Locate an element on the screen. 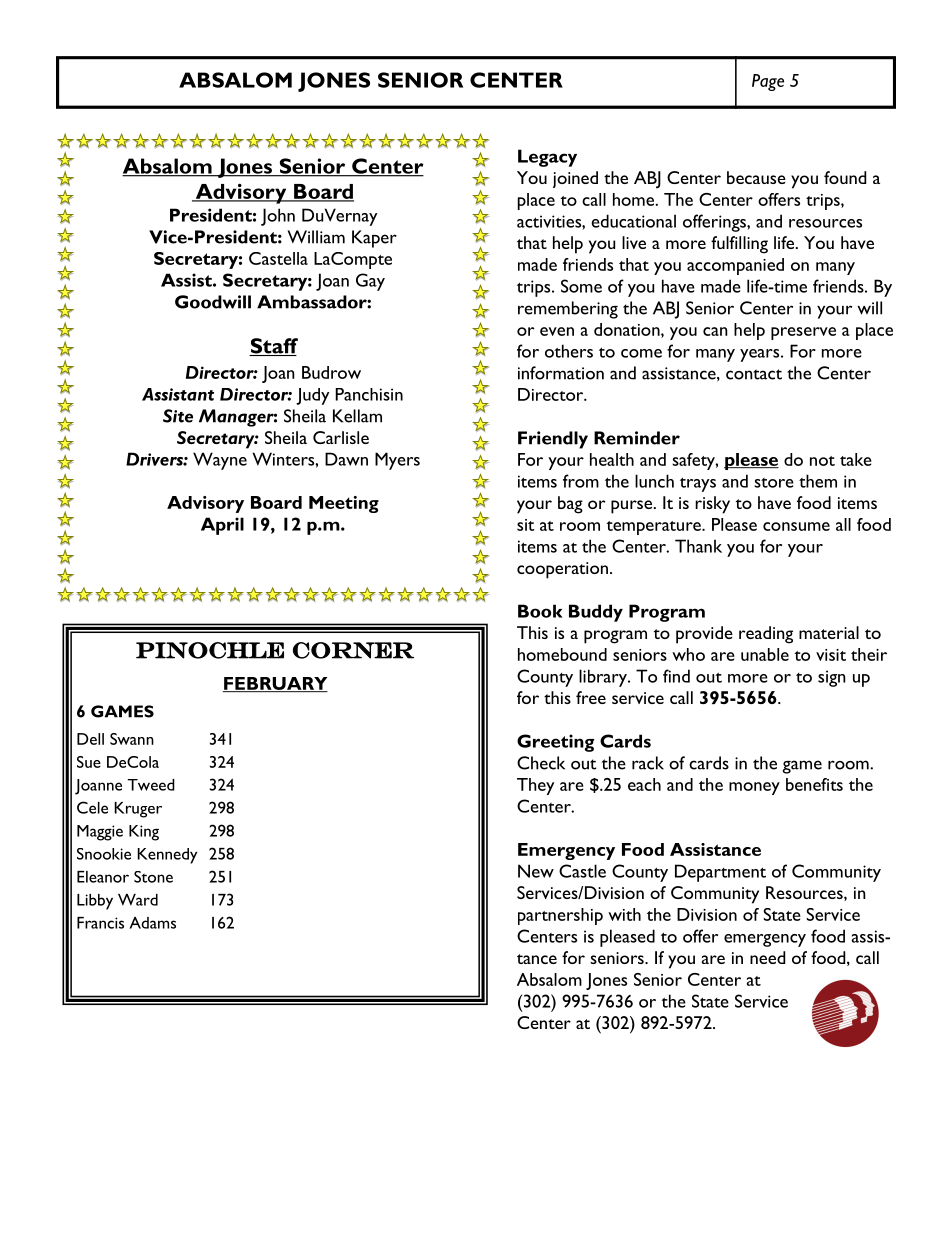  Legacy is located at coordinates (547, 158).
